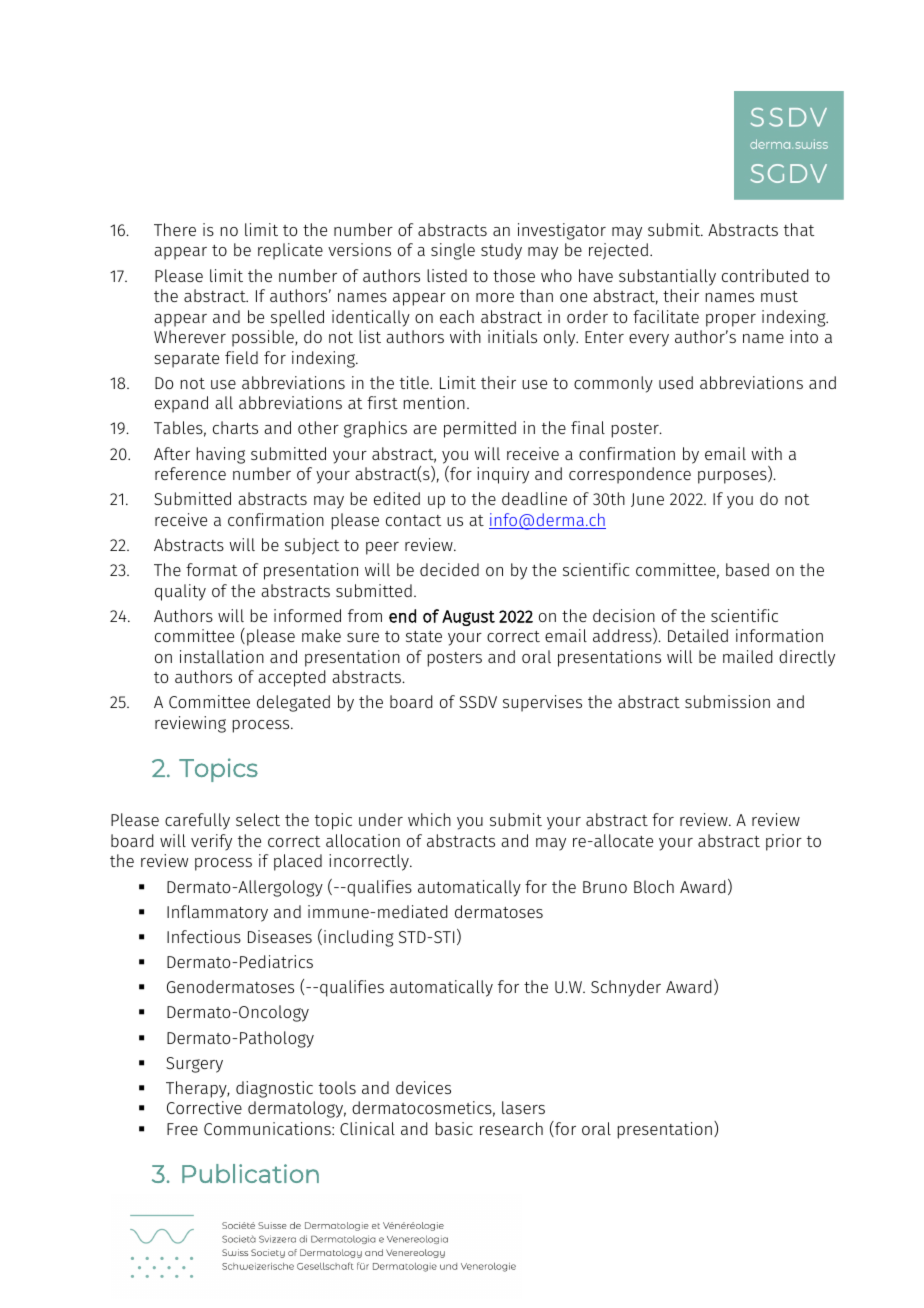 The height and width of the page is (1308, 924). Describe the element at coordinates (258, 819) in the page. I see `select` at that location.
